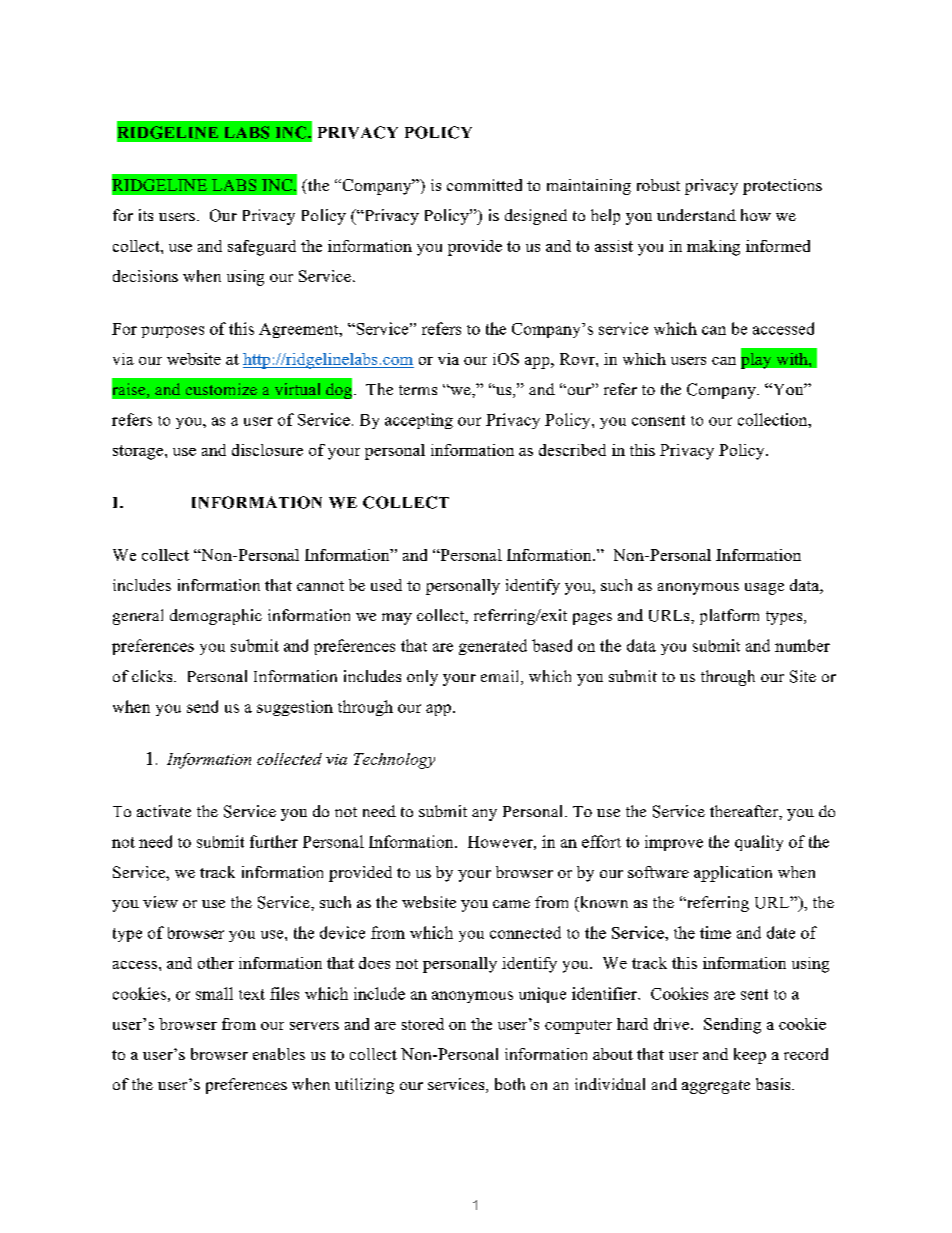 The image size is (952, 1233). What do you see at coordinates (216, 617) in the screenshot?
I see `demographic` at bounding box center [216, 617].
